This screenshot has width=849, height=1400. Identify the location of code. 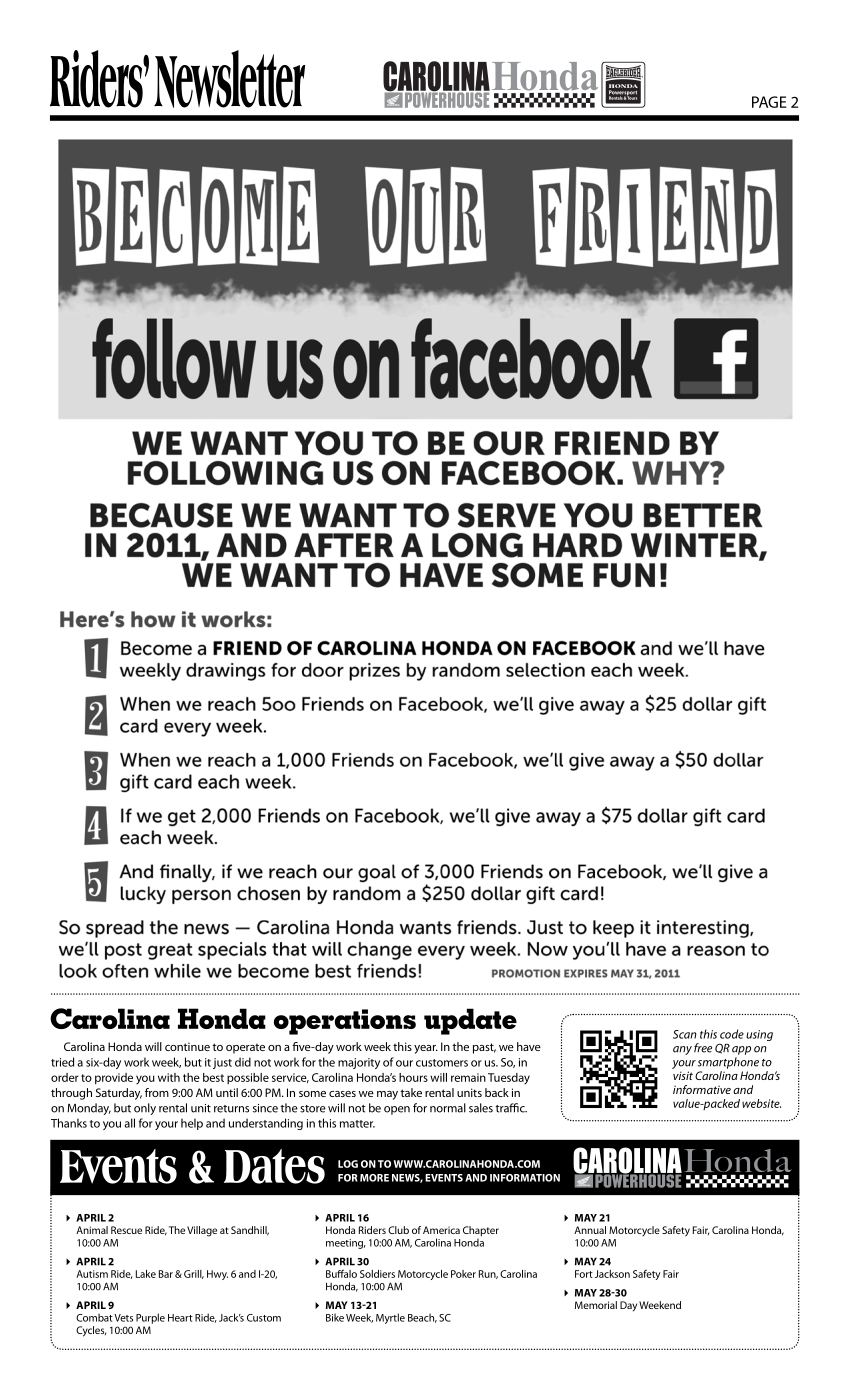
(732, 1034).
